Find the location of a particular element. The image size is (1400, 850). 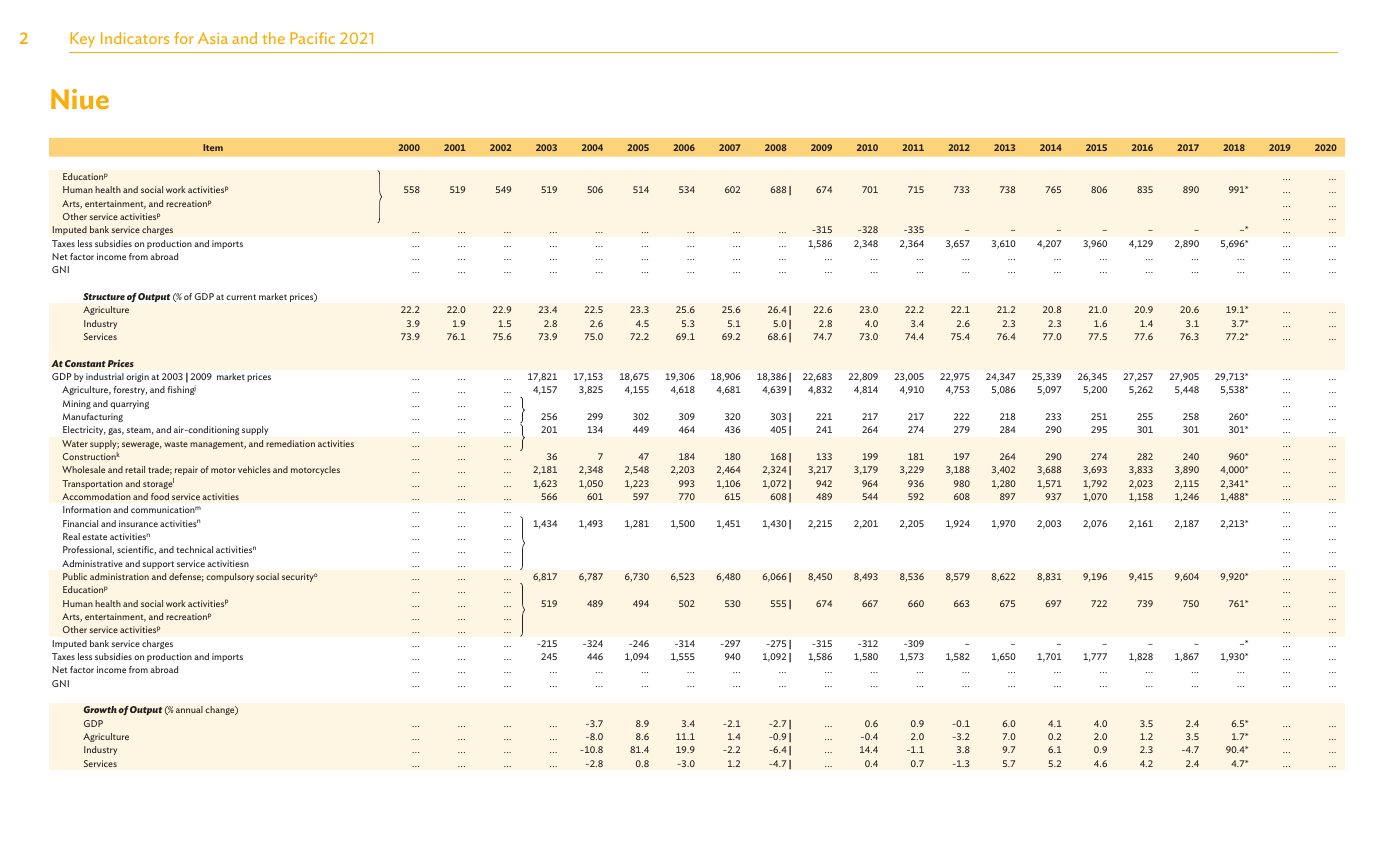

annual is located at coordinates (189, 709).
